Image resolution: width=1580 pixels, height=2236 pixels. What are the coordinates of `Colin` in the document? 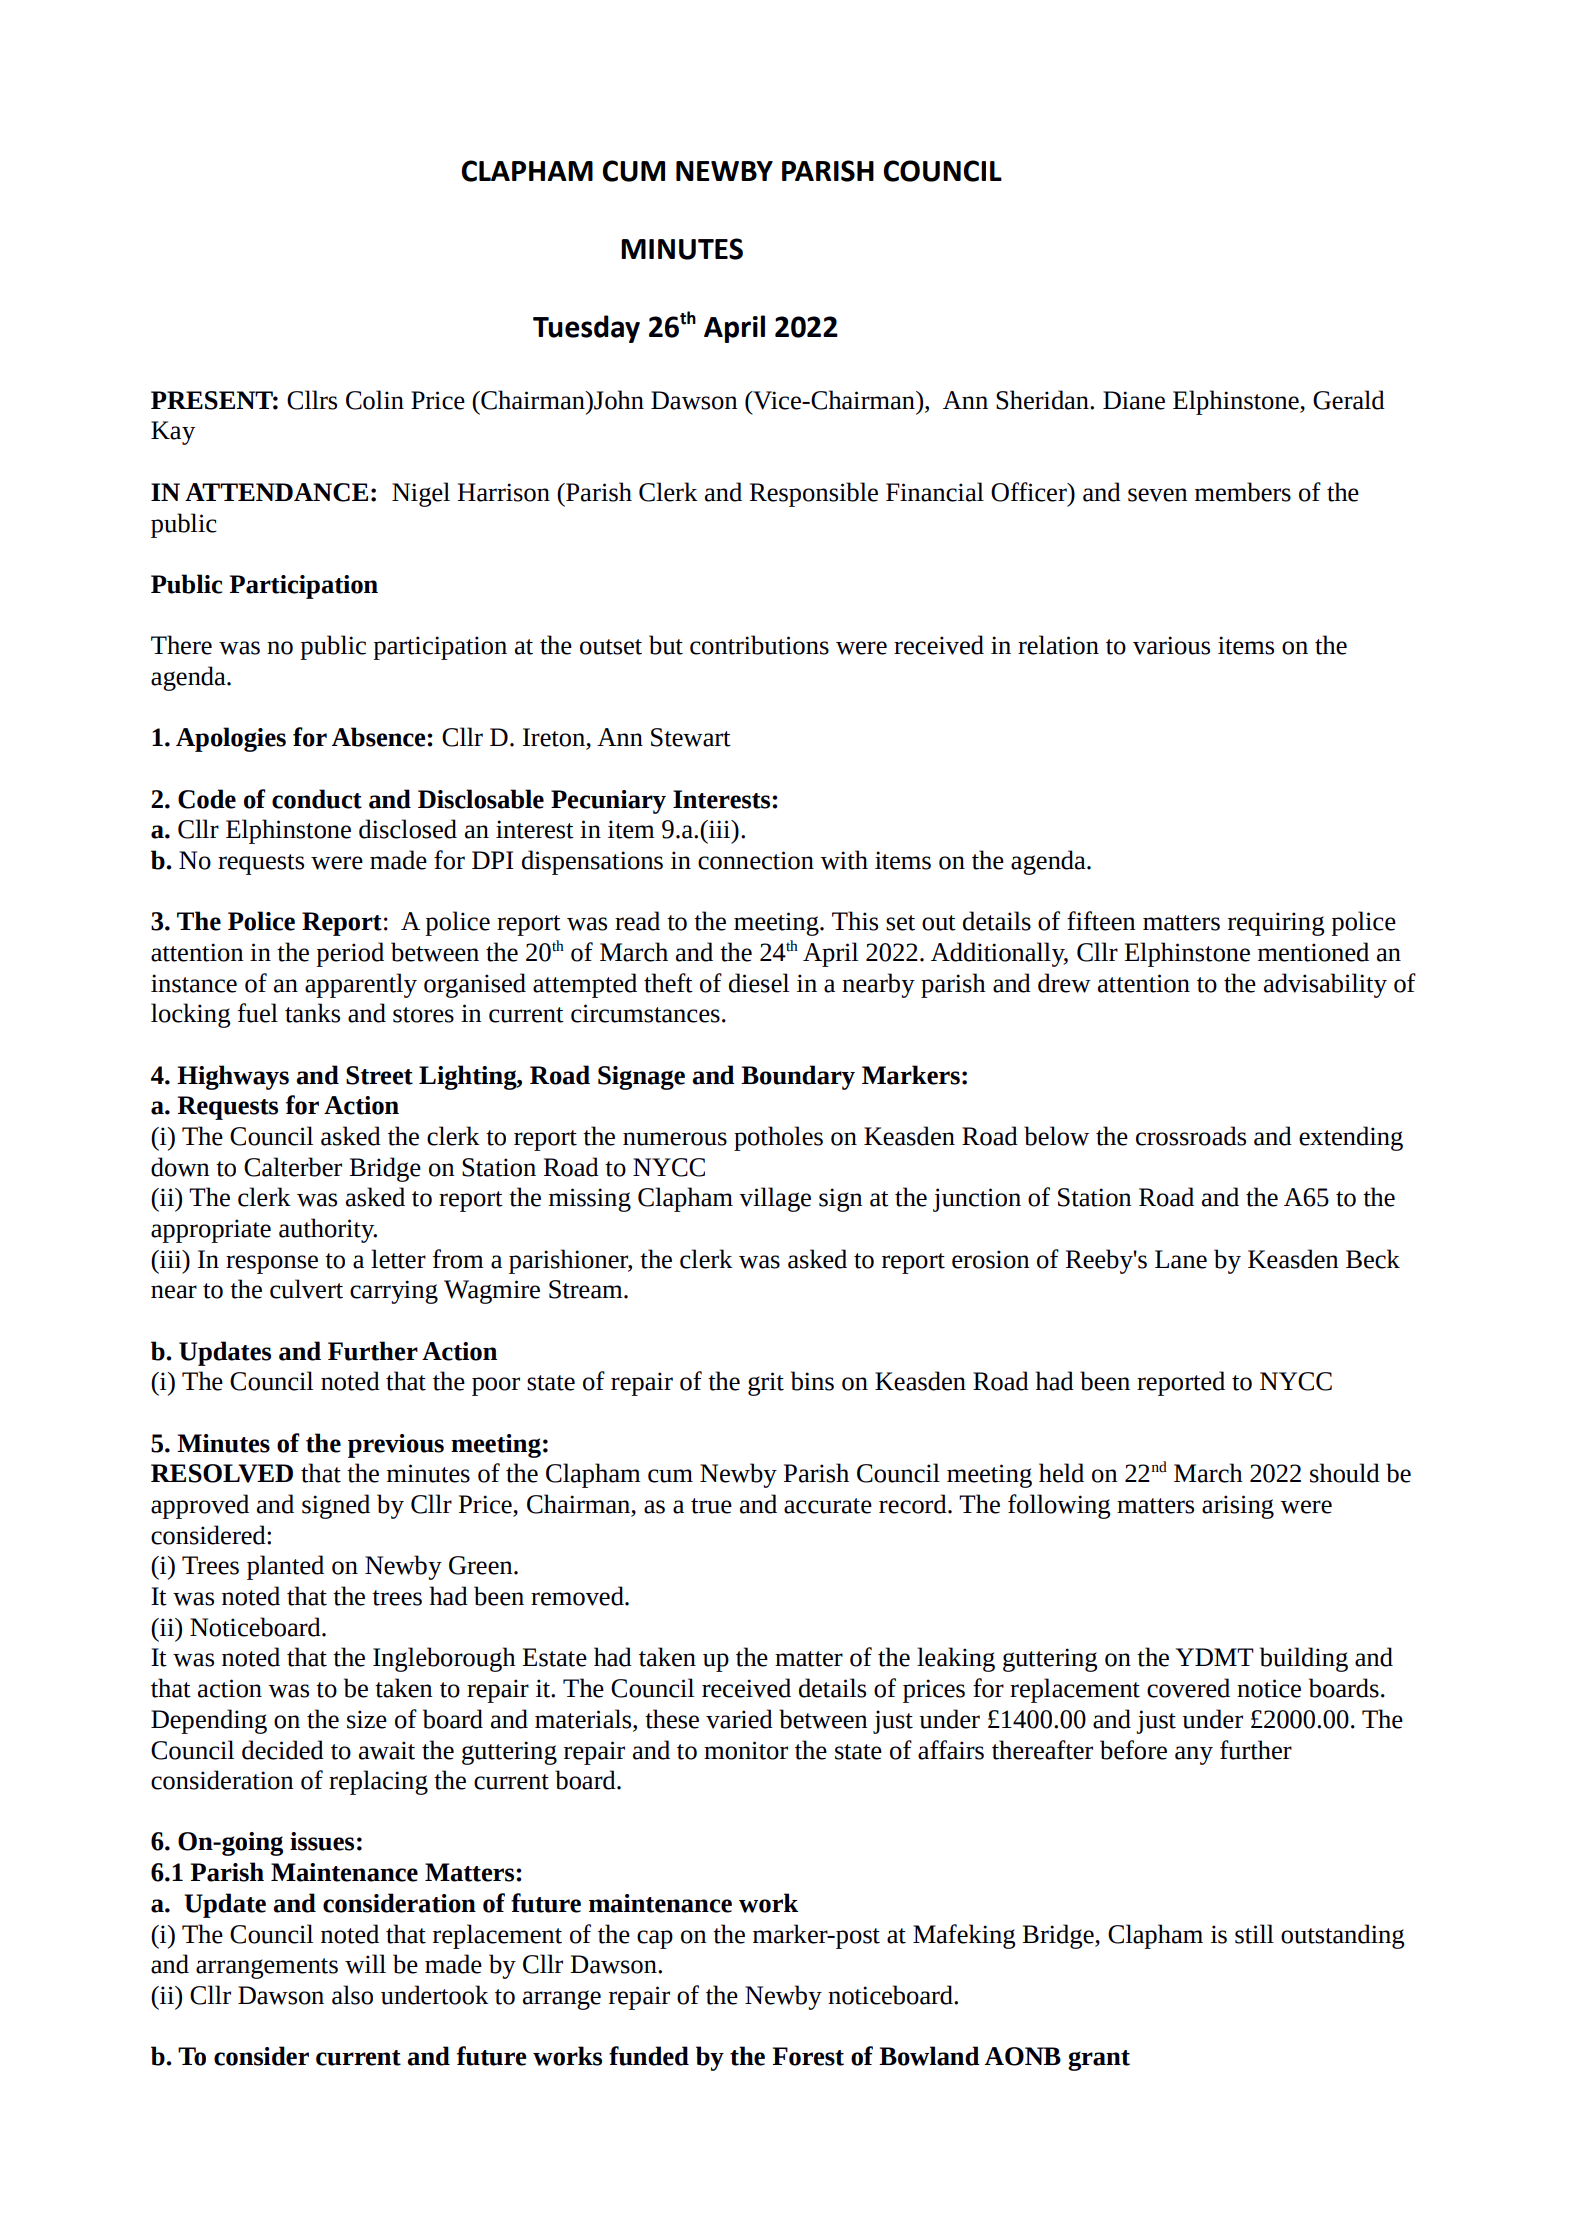 It's located at (375, 400).
